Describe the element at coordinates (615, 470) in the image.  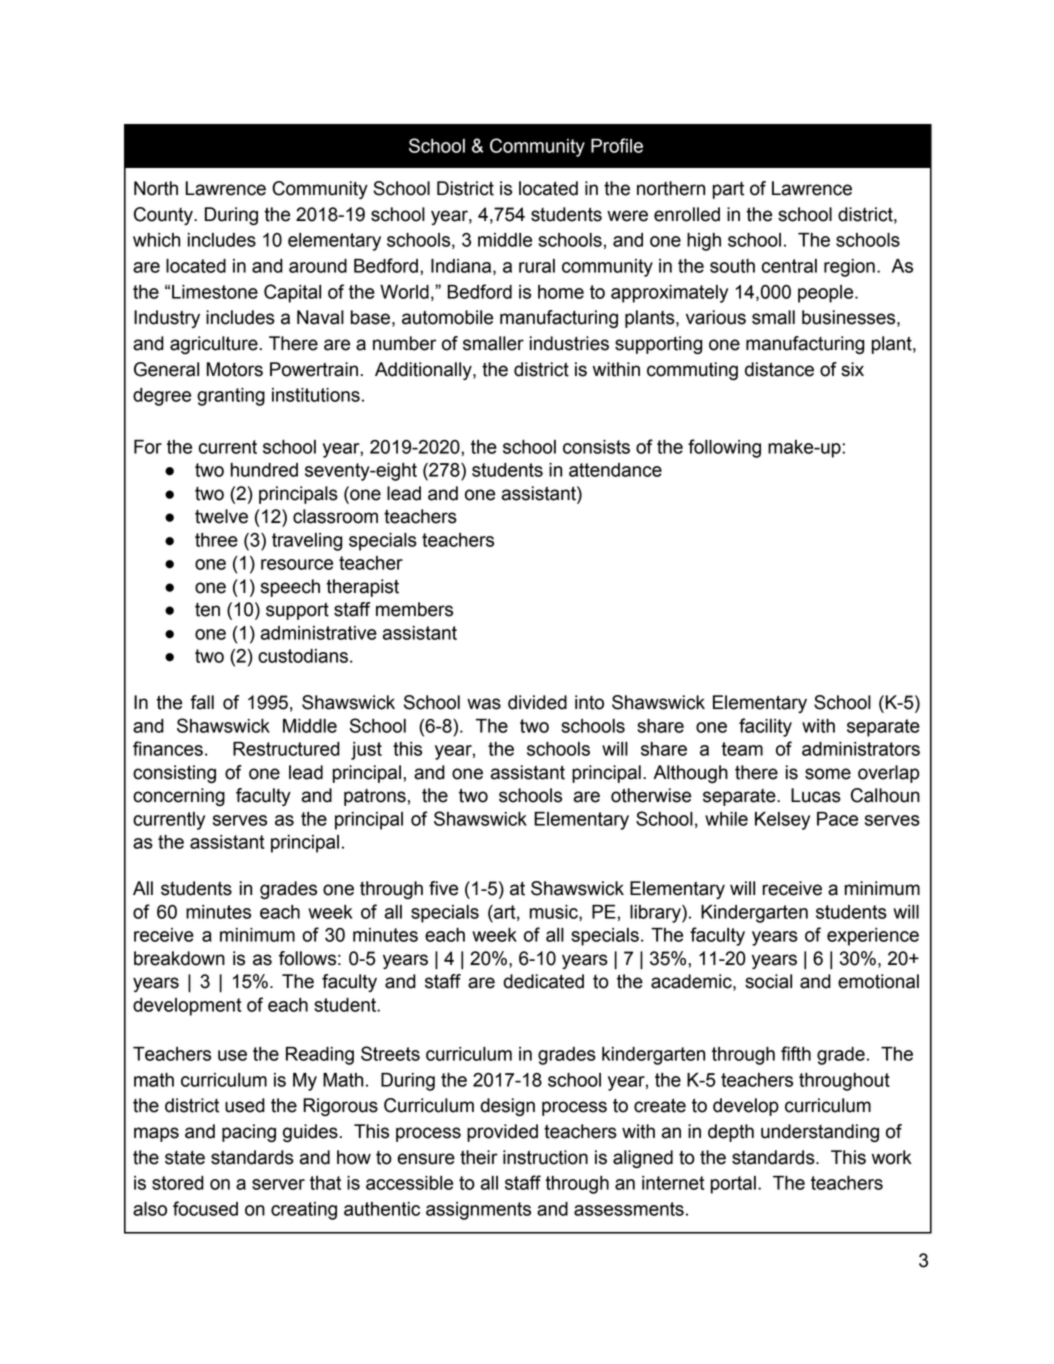
I see `attendance` at that location.
